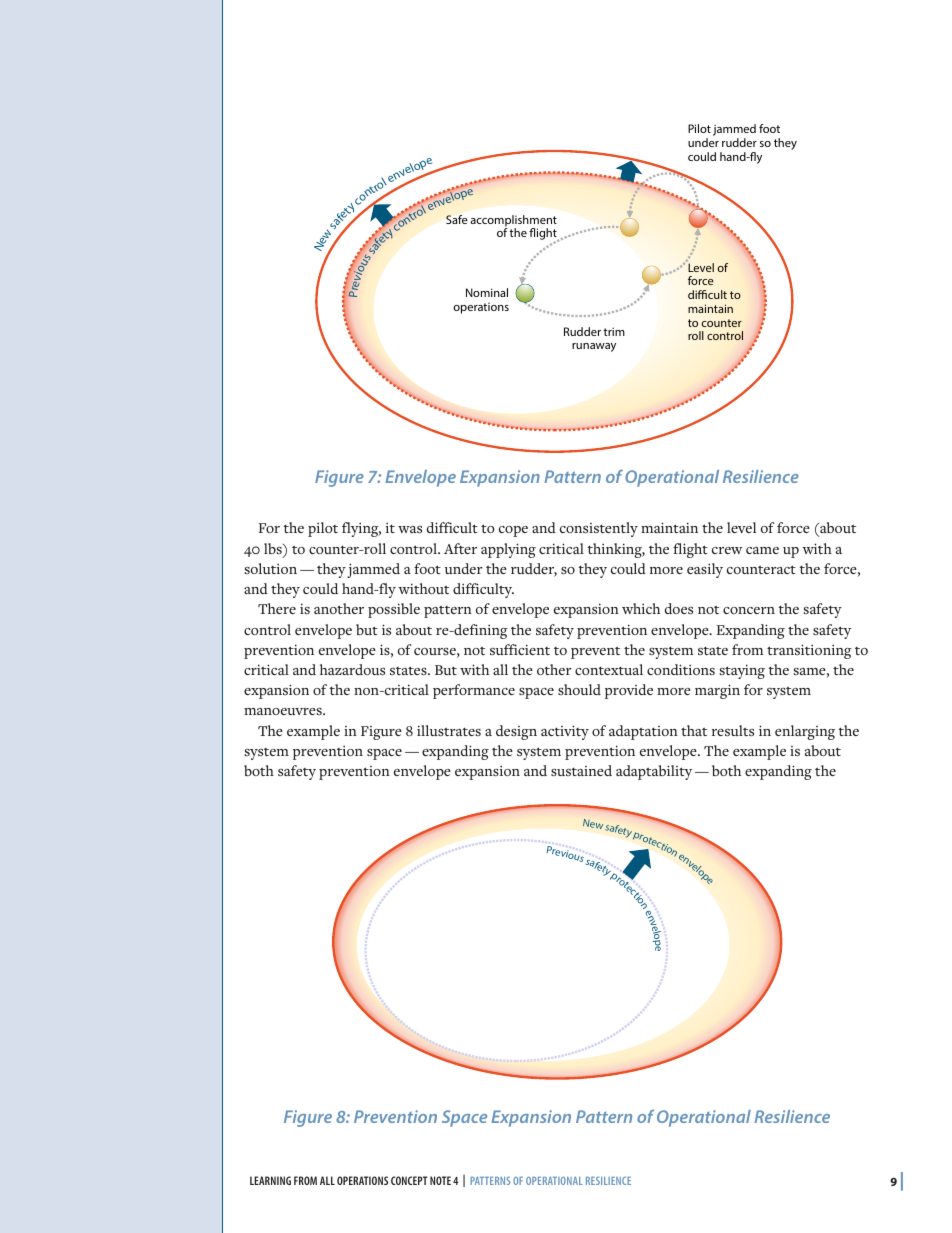 Image resolution: width=952 pixels, height=1233 pixels. Describe the element at coordinates (440, 1180) in the screenshot. I see `NOTE` at that location.
